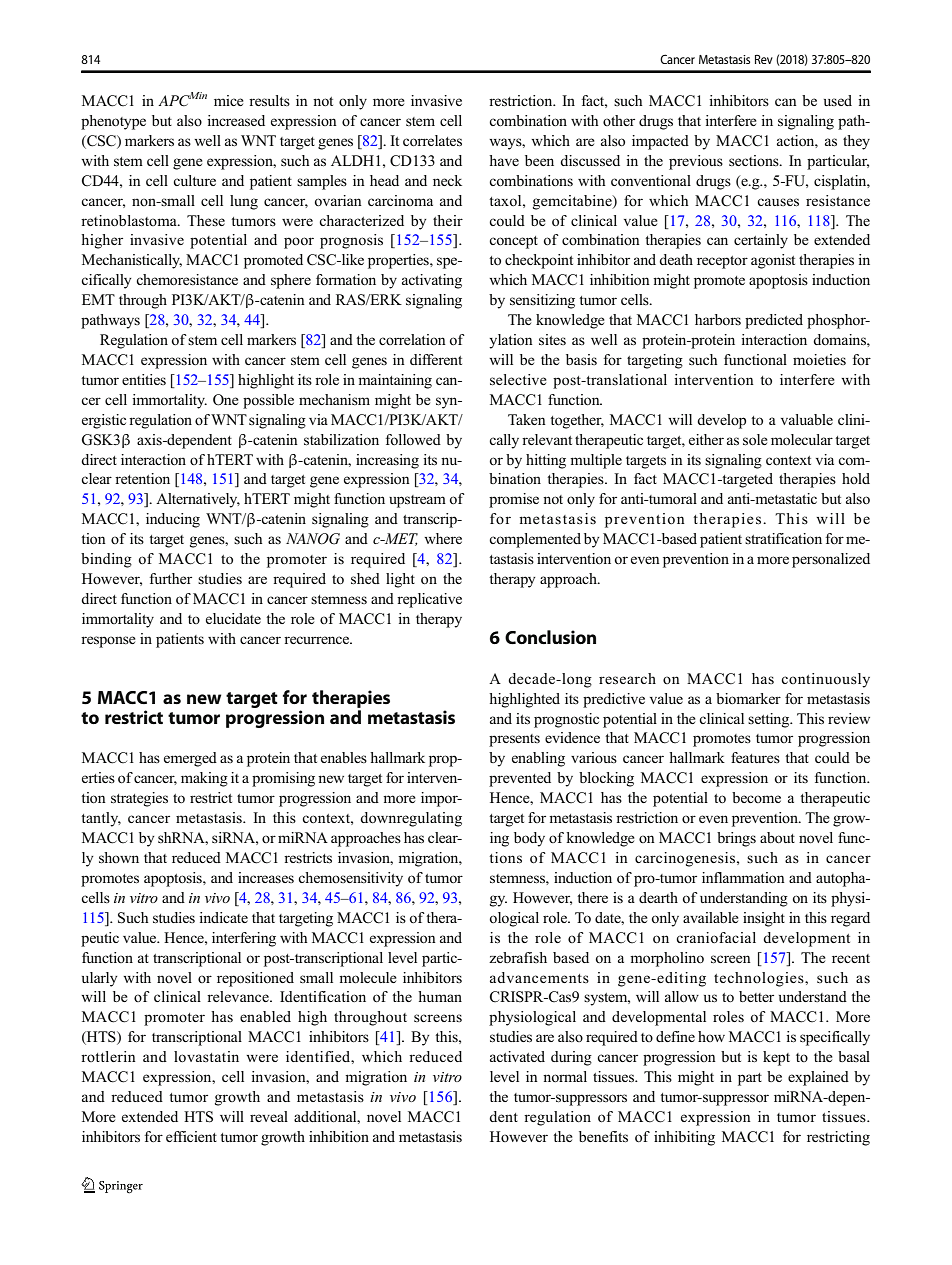 Image resolution: width=952 pixels, height=1265 pixels. What do you see at coordinates (825, 680) in the screenshot?
I see `continuously` at bounding box center [825, 680].
